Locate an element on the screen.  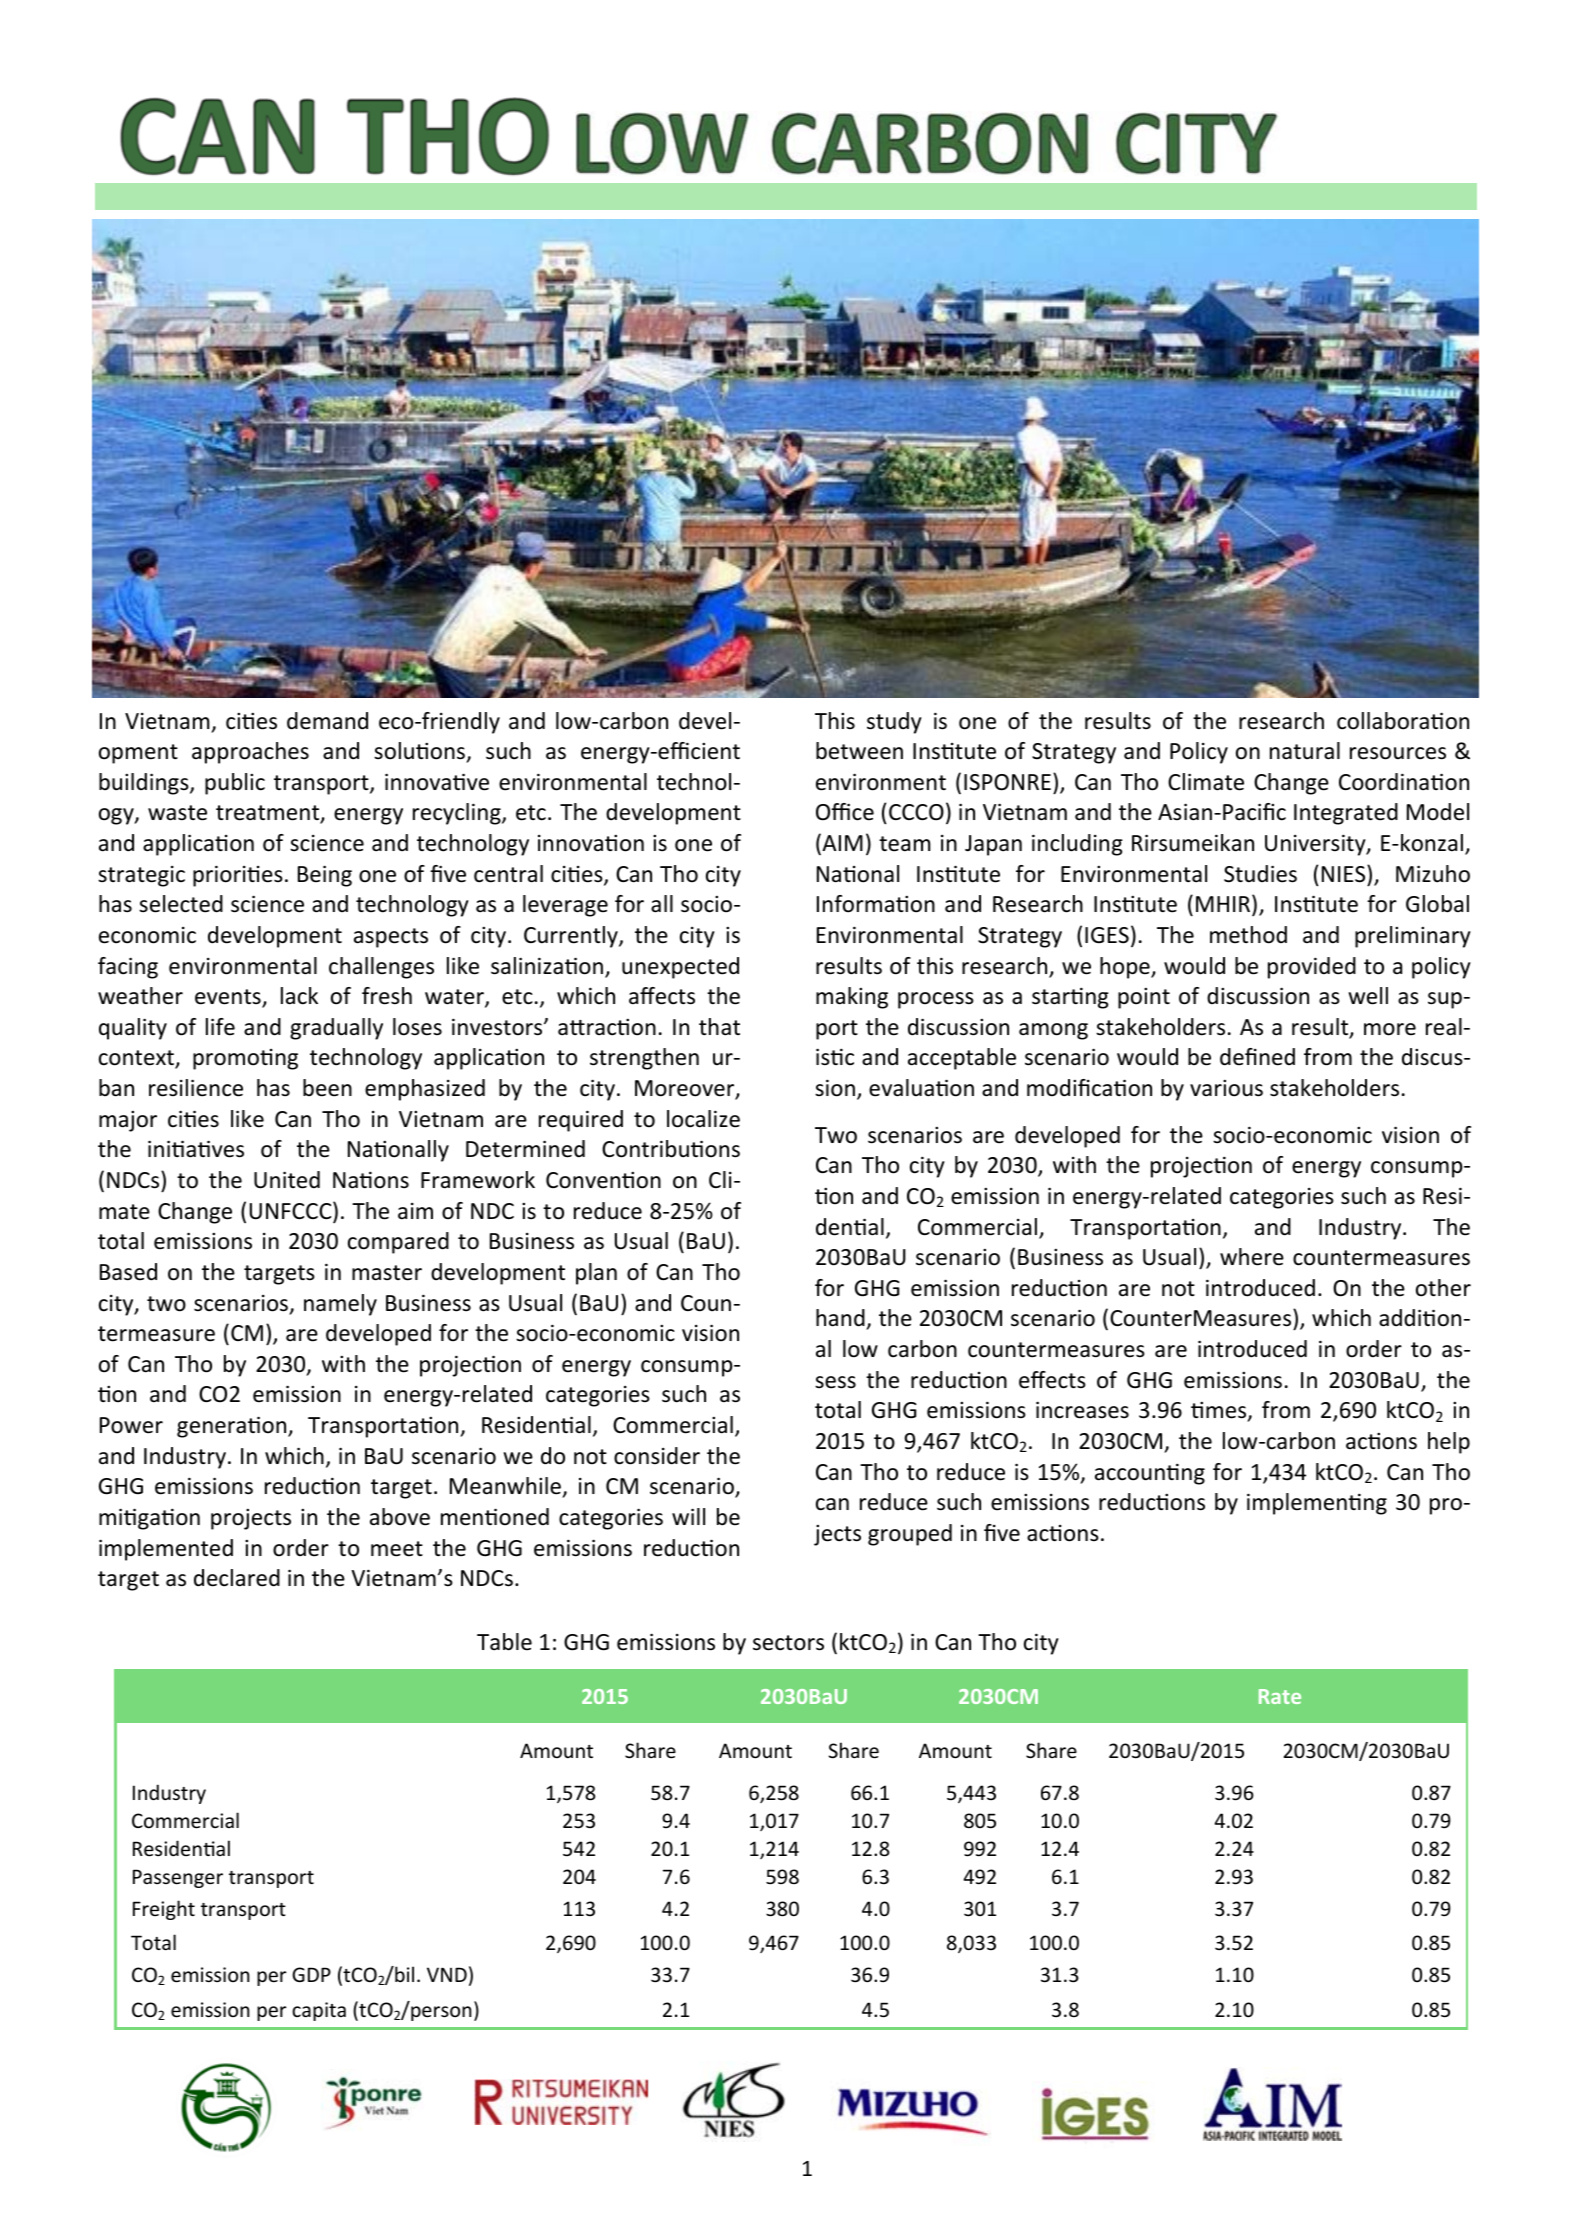
natural is located at coordinates (1305, 751).
